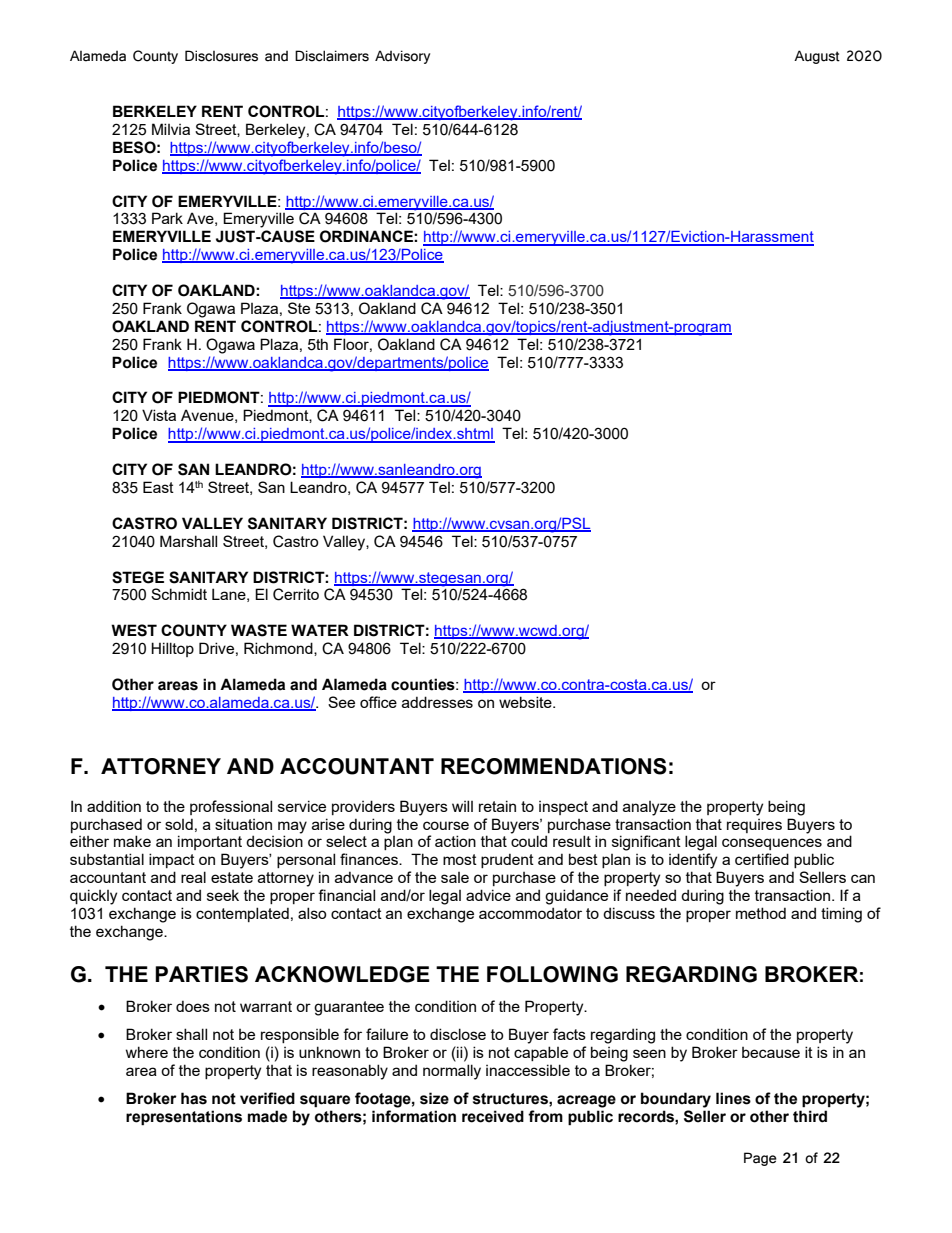 This image has width=952, height=1233. What do you see at coordinates (179, 824) in the image?
I see `sold` at bounding box center [179, 824].
